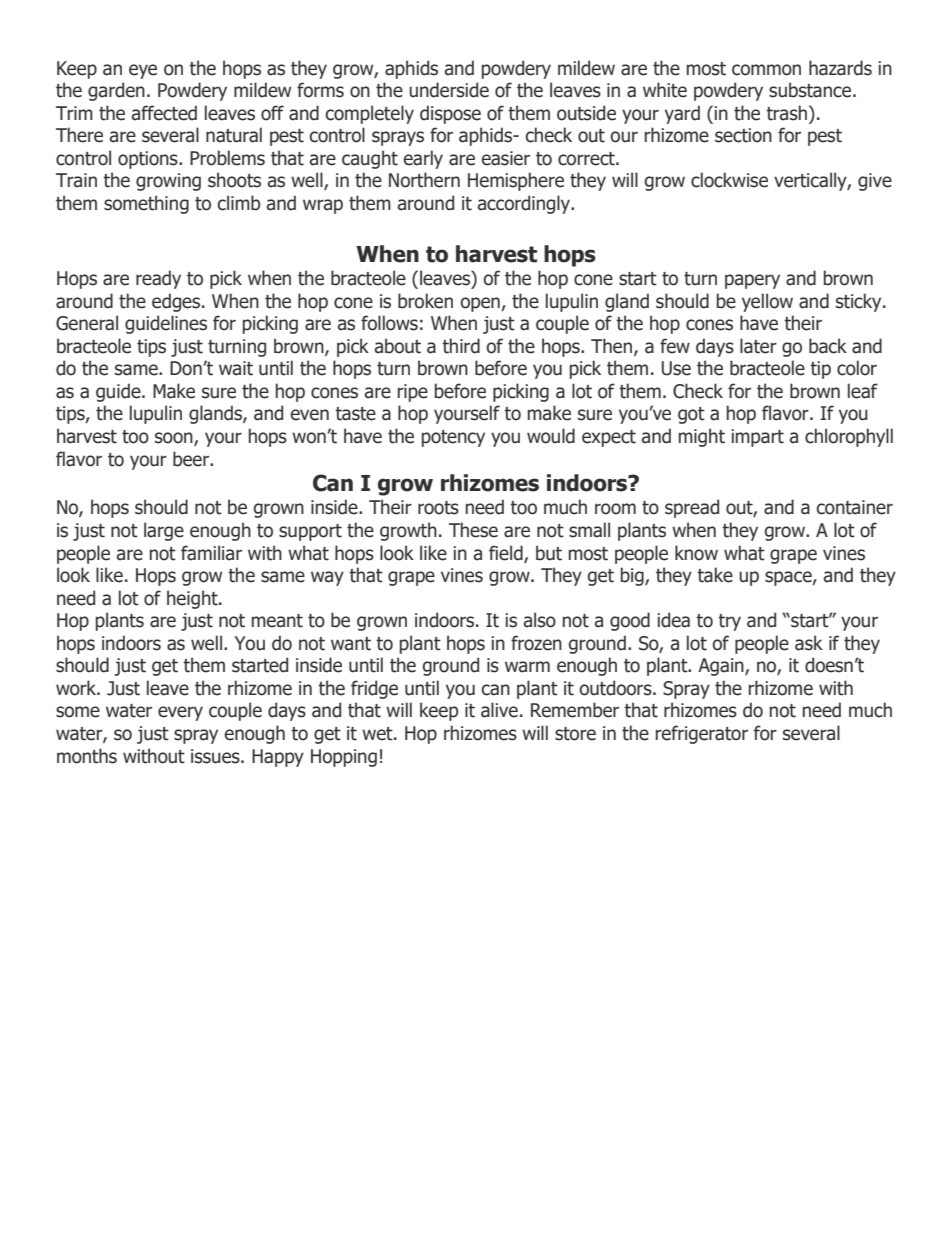 This screenshot has width=952, height=1233. I want to click on every, so click(180, 713).
